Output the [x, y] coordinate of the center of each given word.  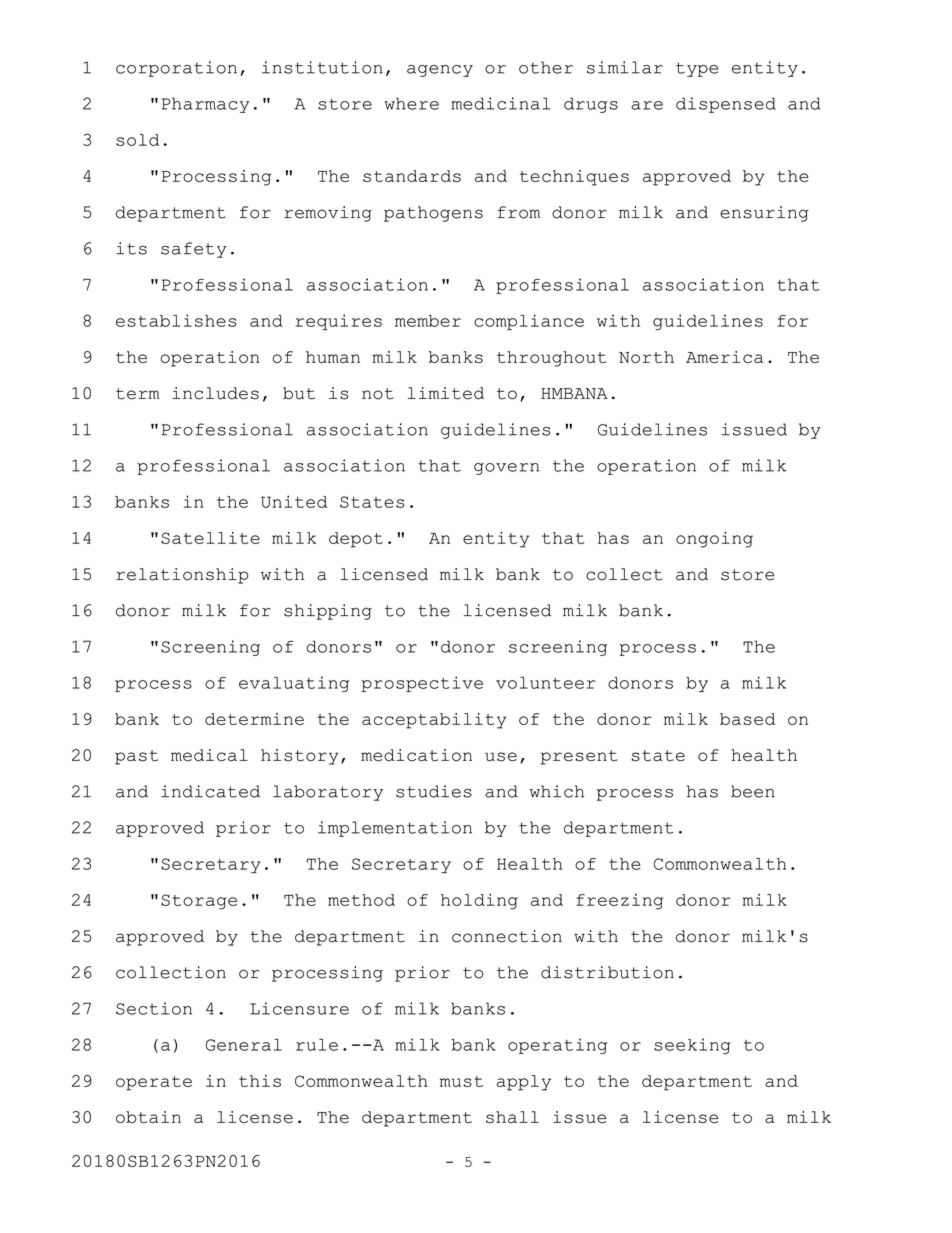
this [260, 1081]
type [697, 69]
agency [440, 71]
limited [446, 393]
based [747, 719]
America [724, 357]
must [461, 1081]
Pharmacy [205, 105]
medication [416, 755]
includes [215, 393]
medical [209, 755]
